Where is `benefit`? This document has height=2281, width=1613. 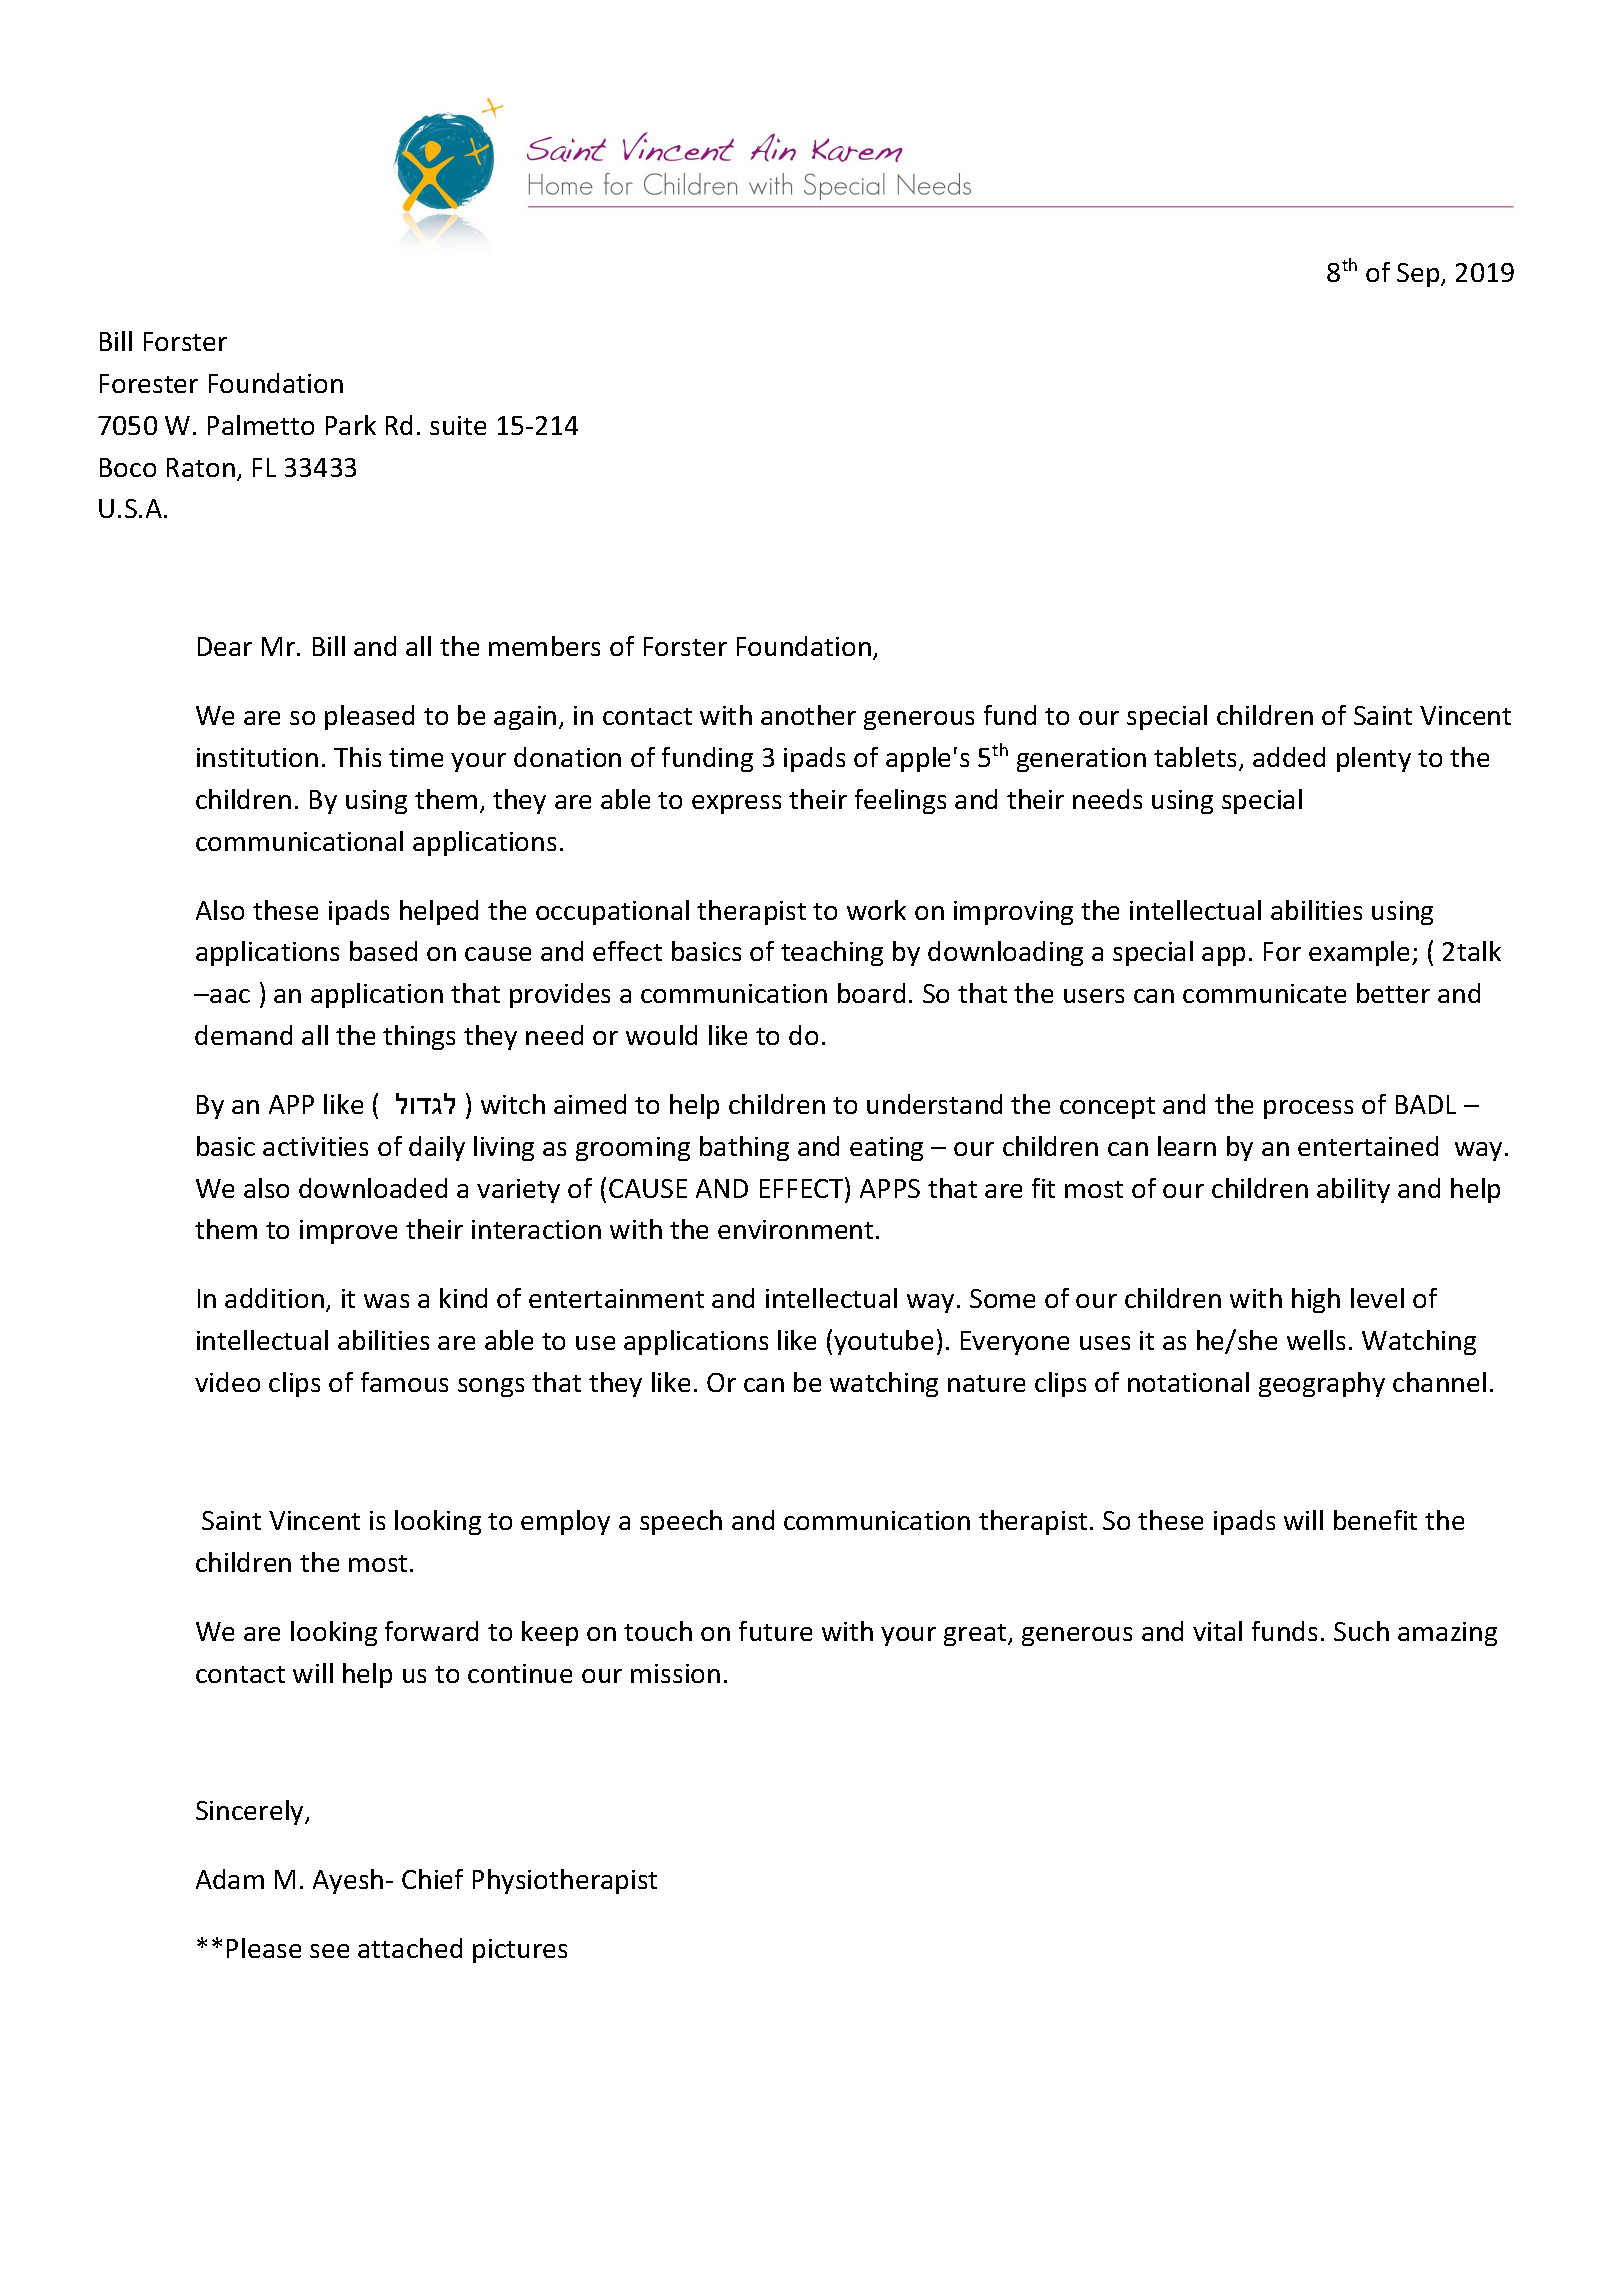 benefit is located at coordinates (1375, 1520).
